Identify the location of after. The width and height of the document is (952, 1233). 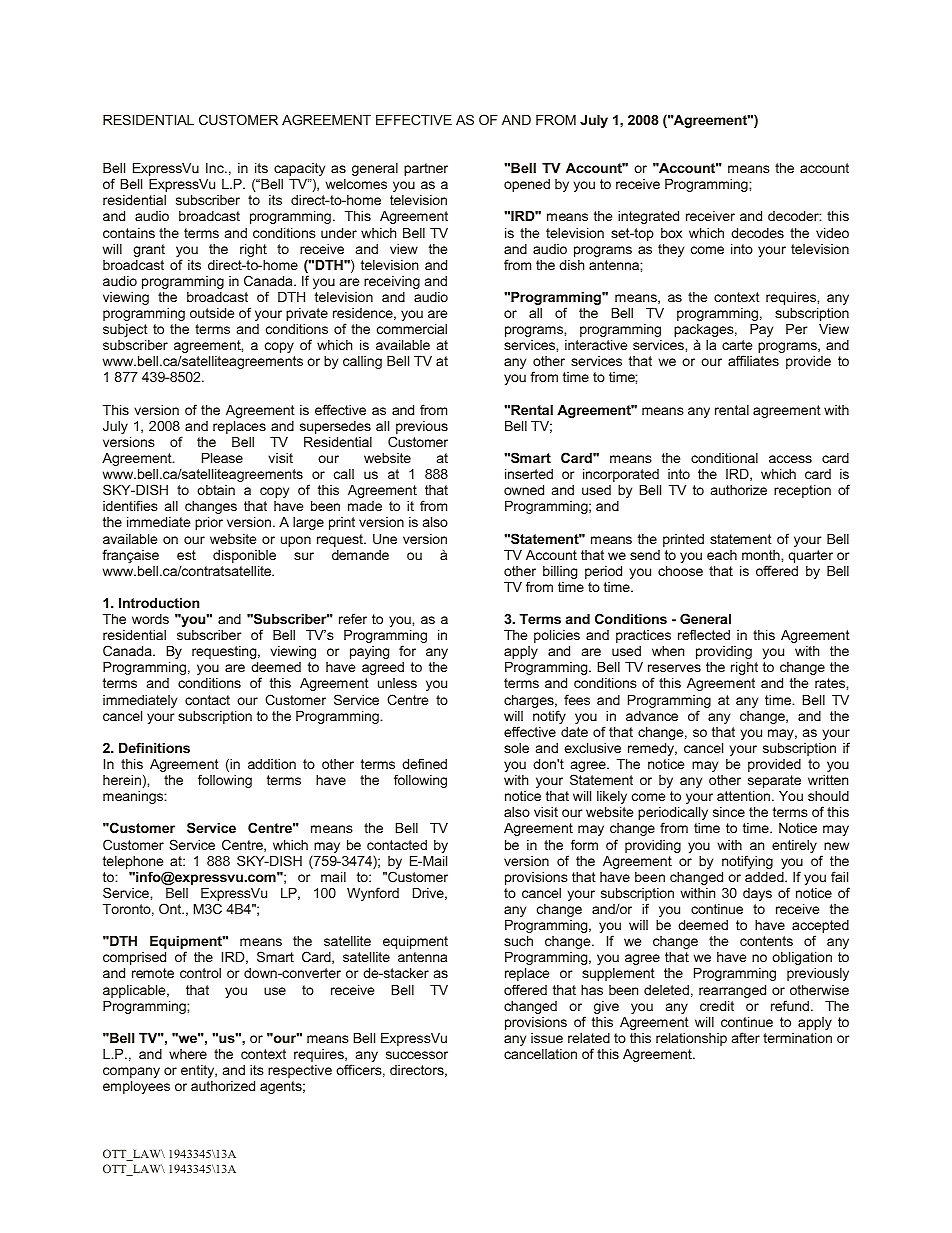
(746, 1037).
